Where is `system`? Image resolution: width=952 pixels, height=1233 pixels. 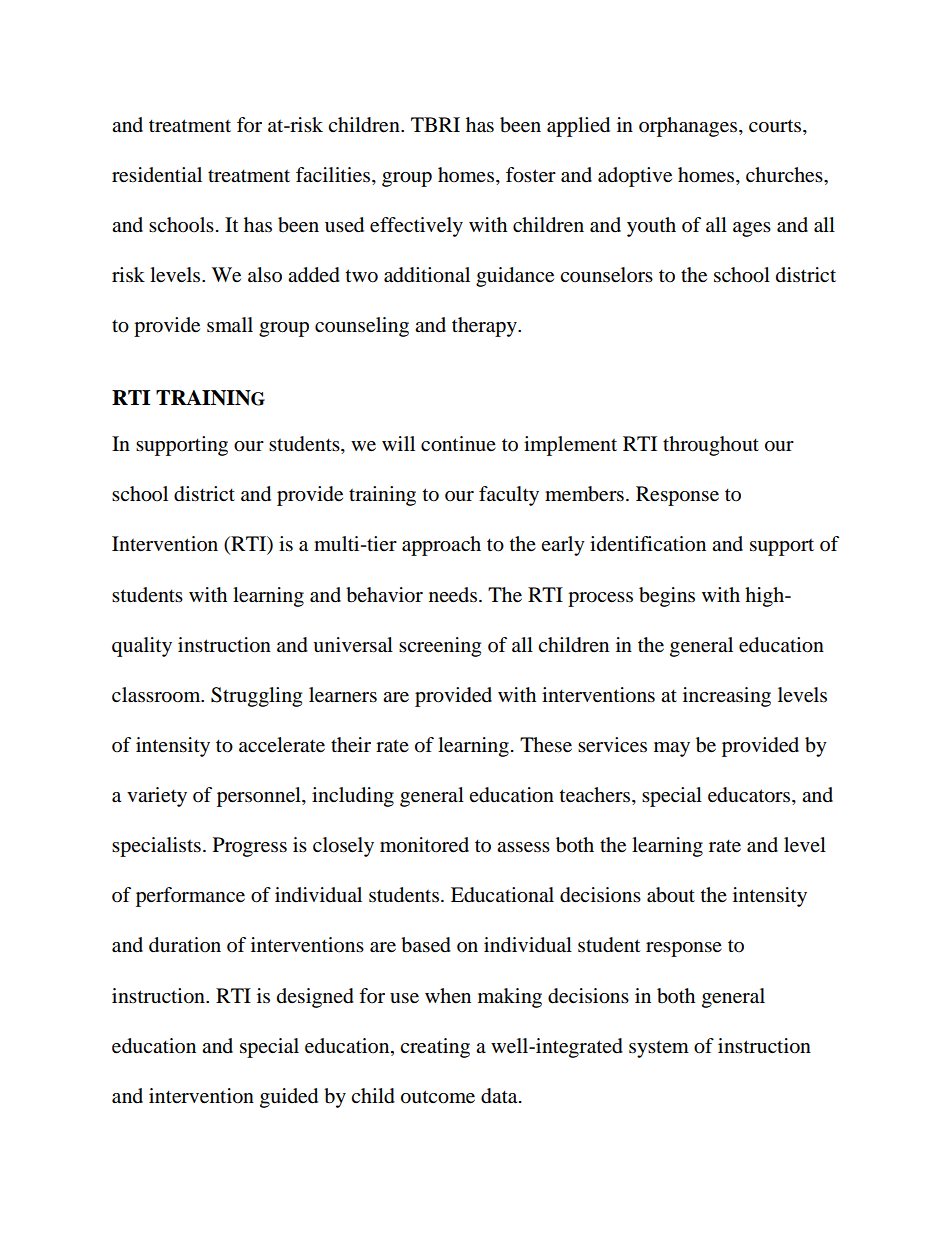 system is located at coordinates (659, 1049).
